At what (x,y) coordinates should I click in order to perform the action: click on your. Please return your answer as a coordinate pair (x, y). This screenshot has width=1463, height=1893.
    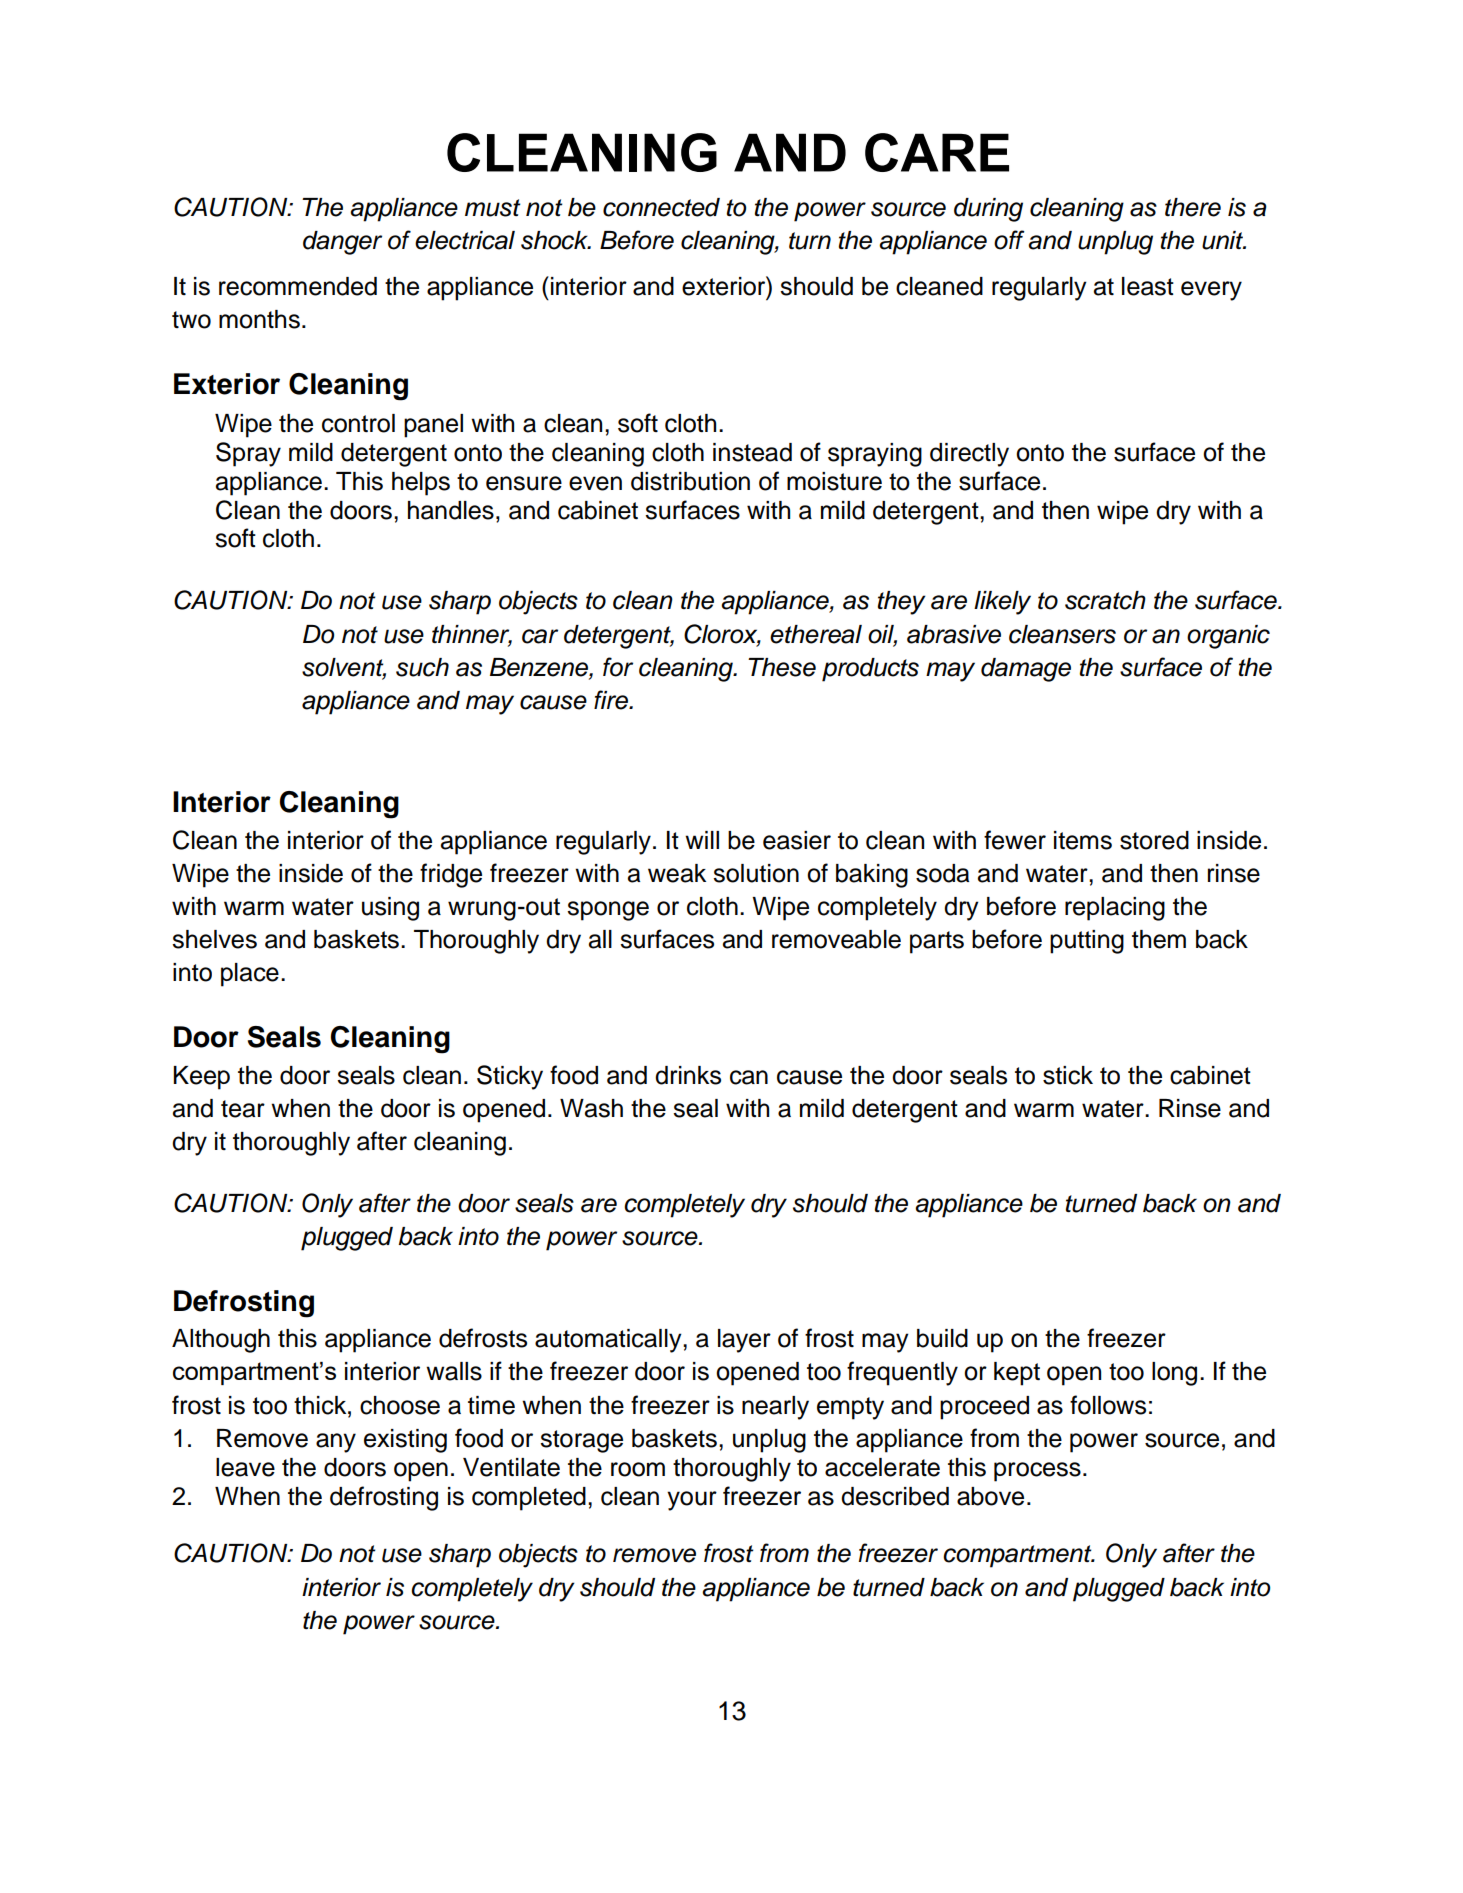
    Looking at the image, I should click on (692, 1501).
